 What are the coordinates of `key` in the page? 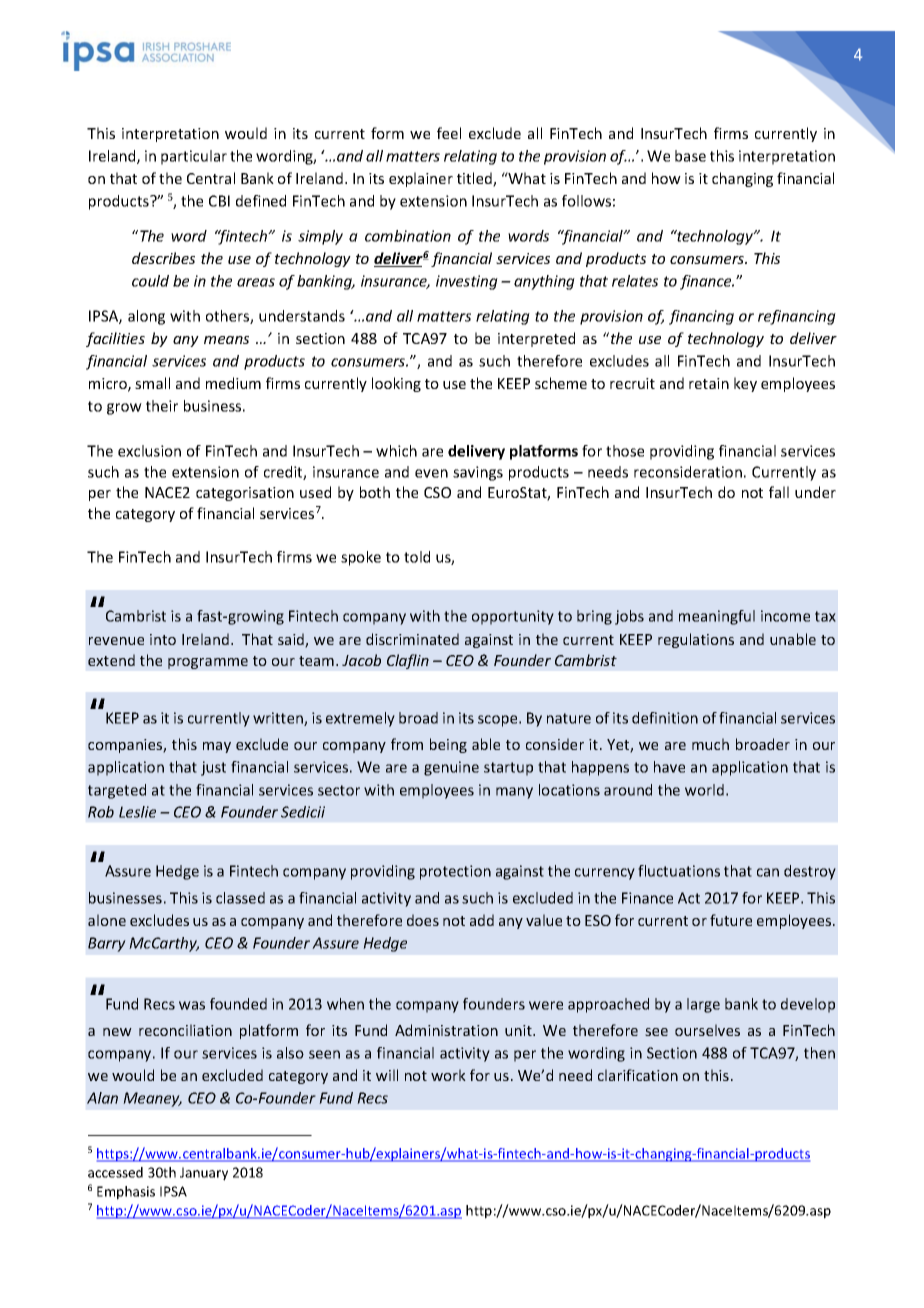 It's located at (745, 384).
